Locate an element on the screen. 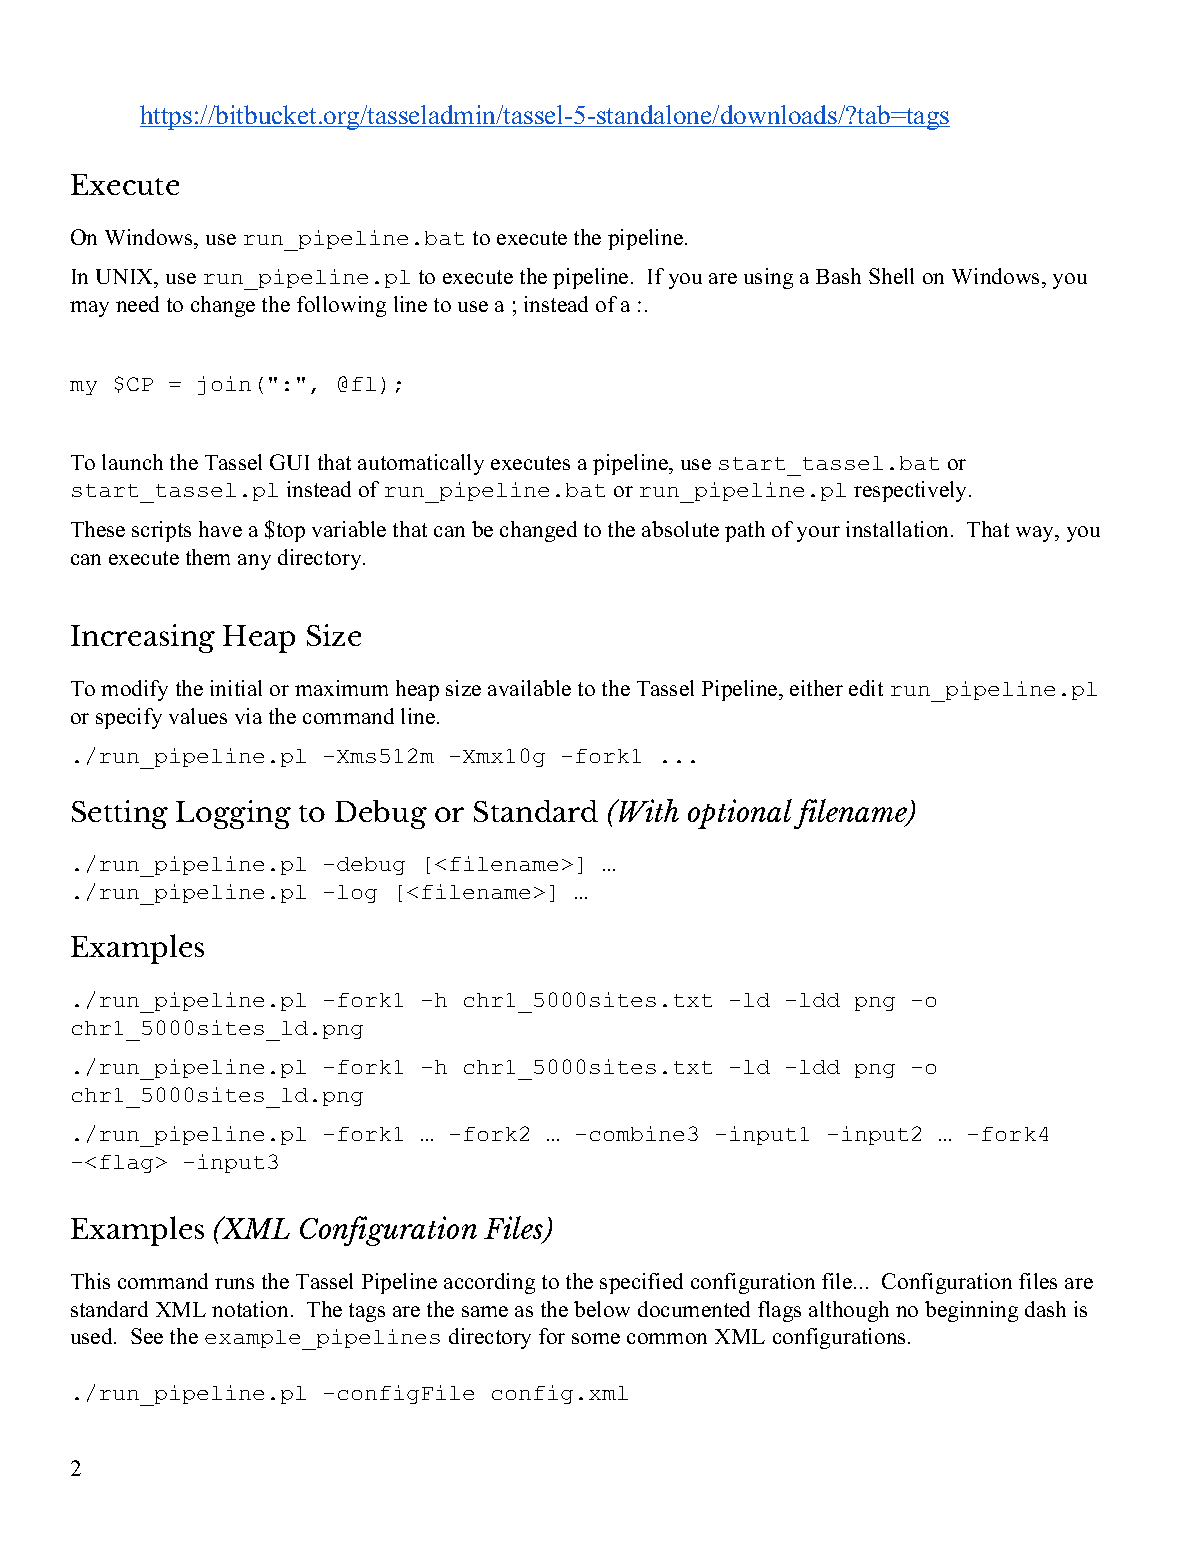  beginning is located at coordinates (971, 1311).
